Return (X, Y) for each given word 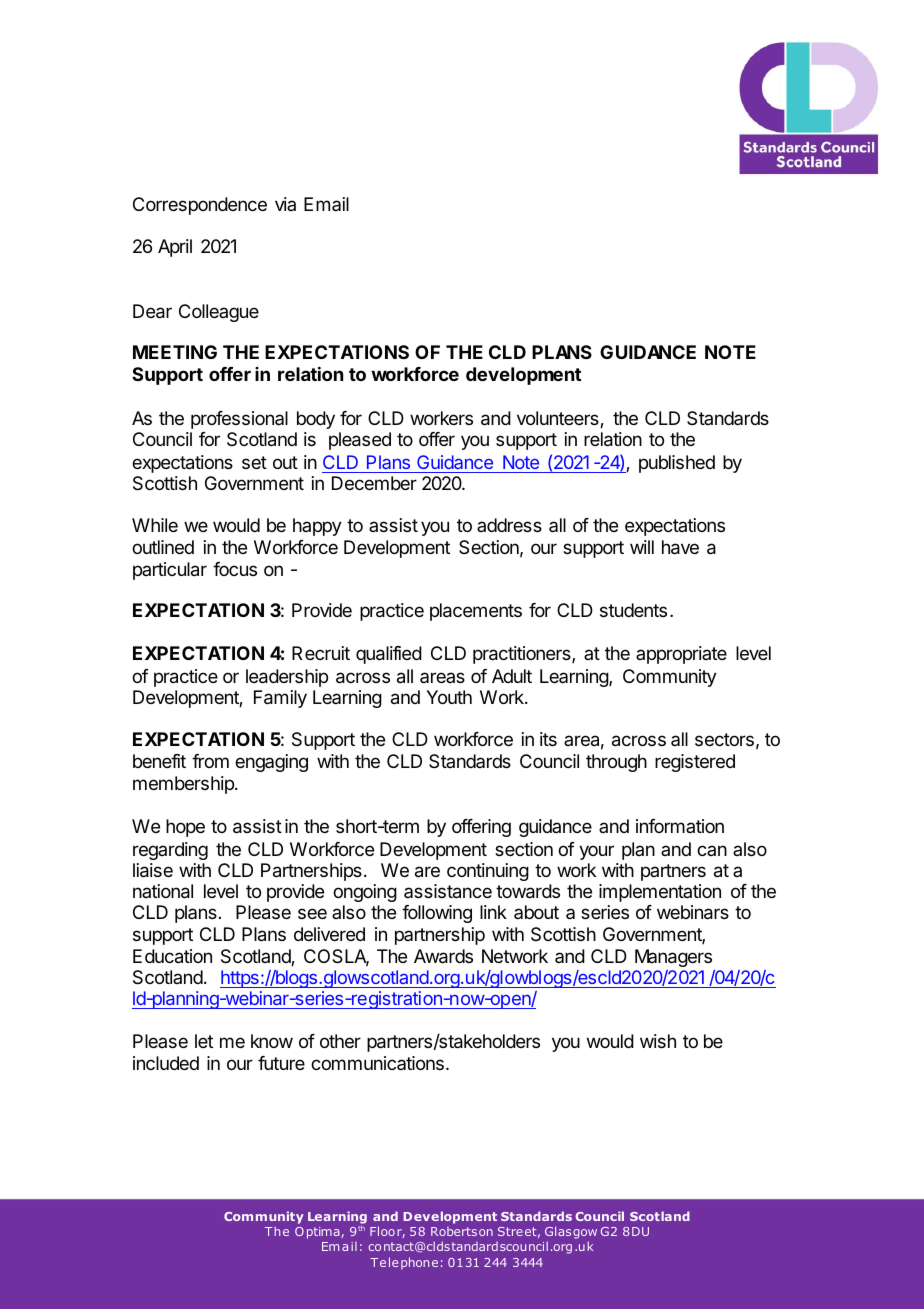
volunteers (559, 419)
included (166, 1063)
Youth (449, 697)
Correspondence (200, 206)
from (210, 761)
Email (326, 204)
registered (695, 763)
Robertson (462, 1231)
